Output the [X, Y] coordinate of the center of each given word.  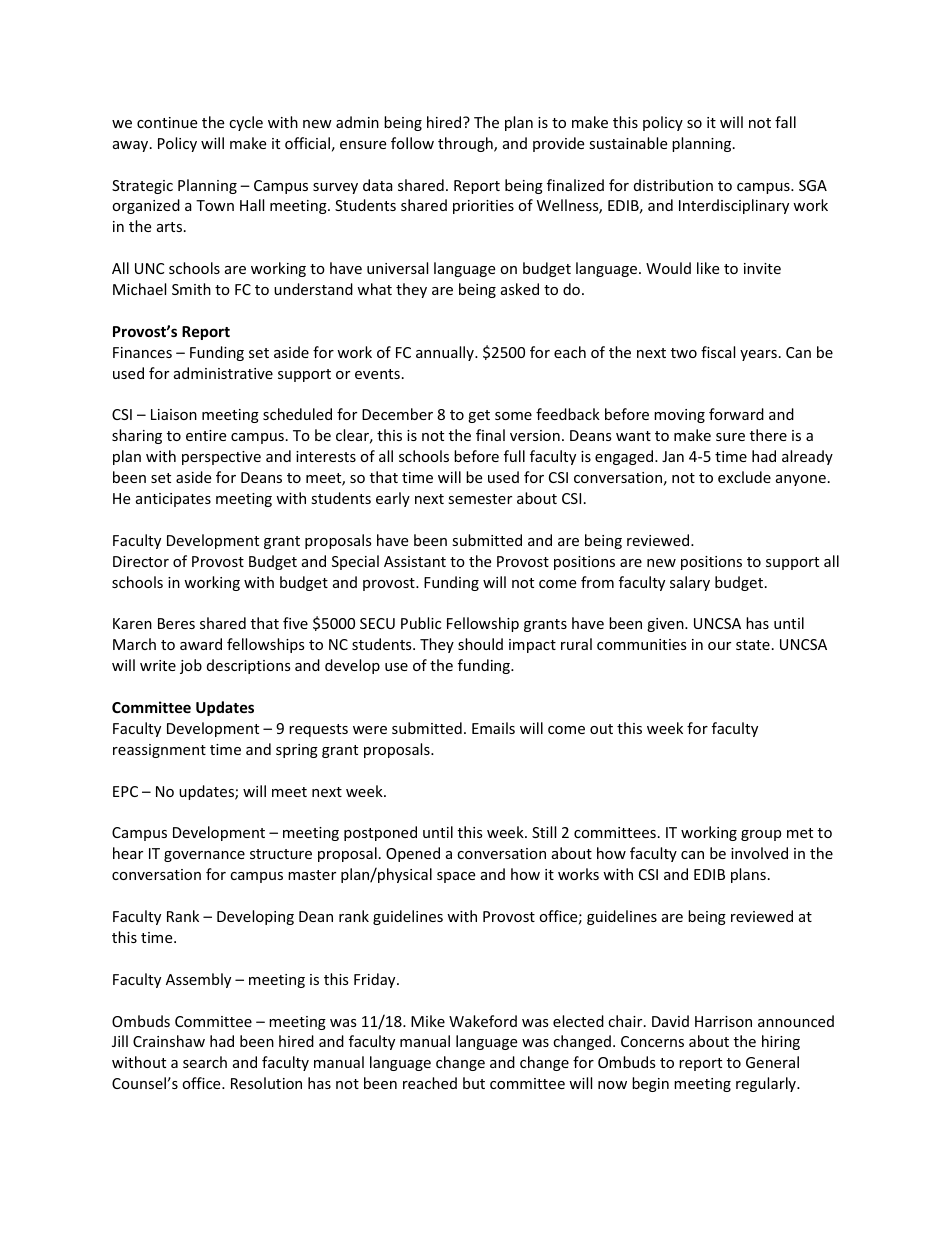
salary [690, 583]
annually [446, 353]
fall [785, 122]
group [761, 835]
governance [204, 856]
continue [167, 122]
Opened [413, 854]
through [466, 144]
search [205, 1062]
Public [421, 623]
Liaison [174, 414]
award [201, 644]
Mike [428, 1021]
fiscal [718, 352]
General [772, 1062]
